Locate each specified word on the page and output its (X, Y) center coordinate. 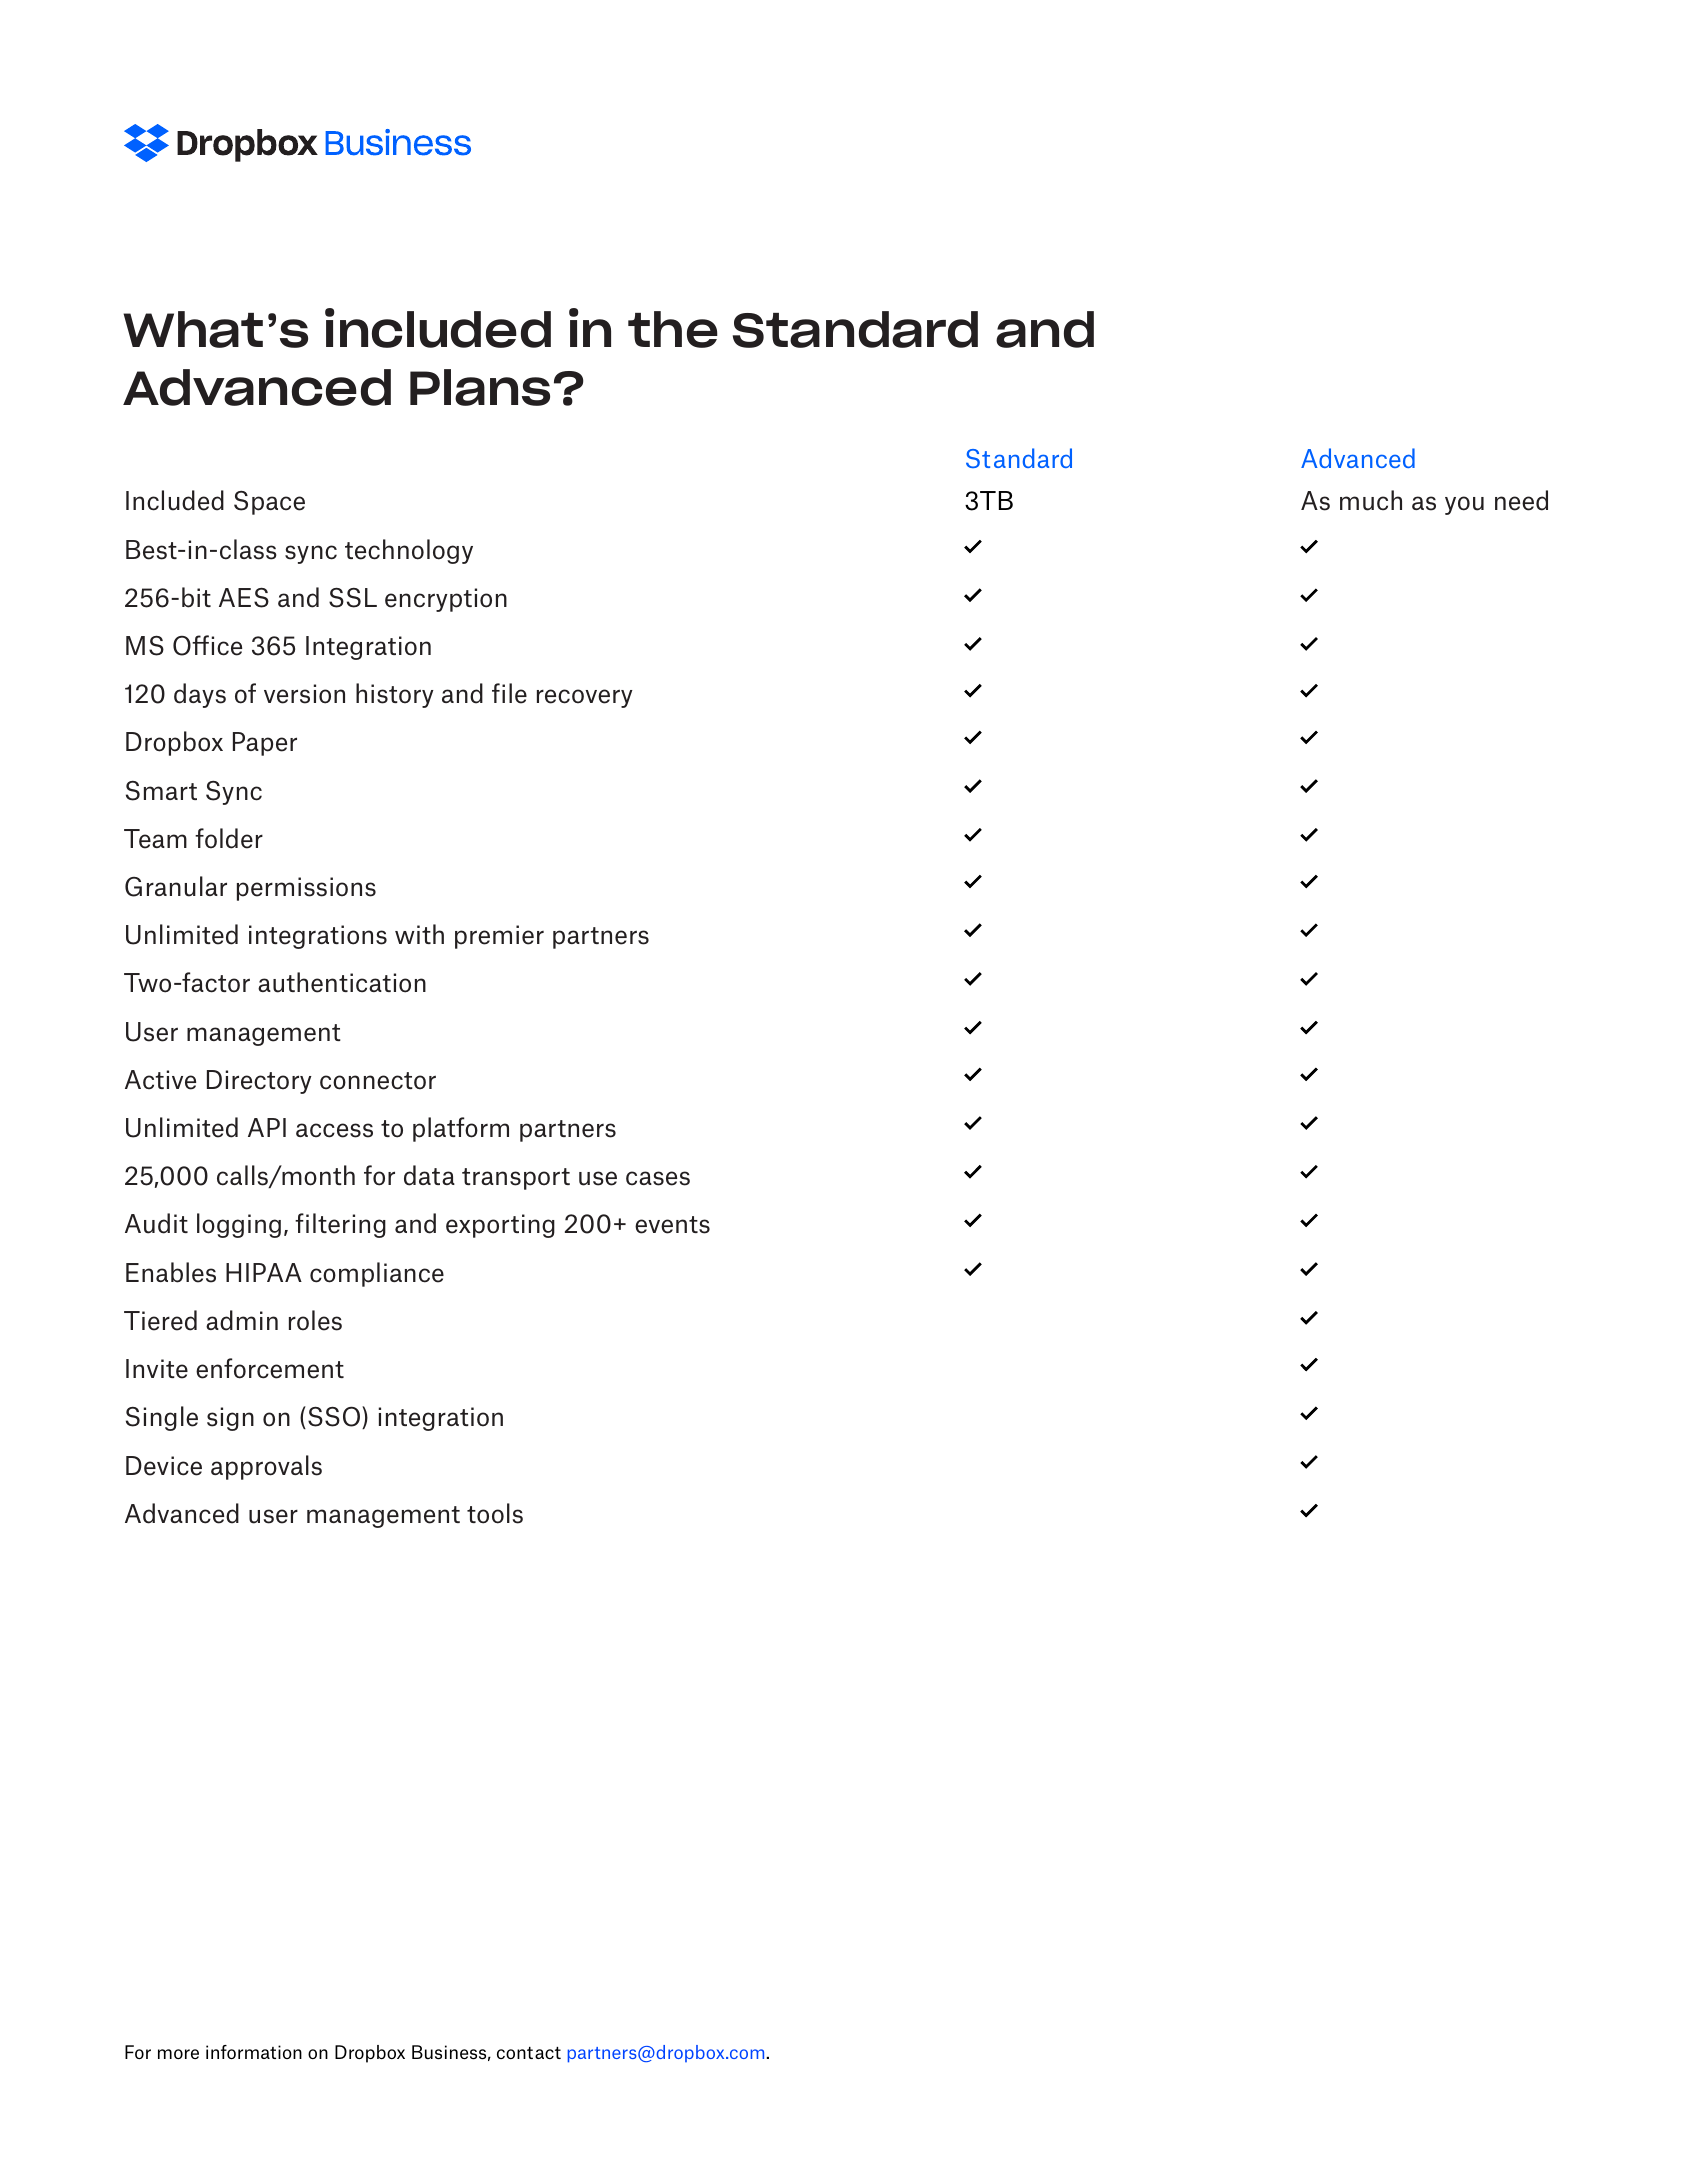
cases (658, 1178)
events (672, 1225)
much (1371, 500)
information (254, 2052)
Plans (480, 387)
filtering (340, 1225)
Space (269, 503)
